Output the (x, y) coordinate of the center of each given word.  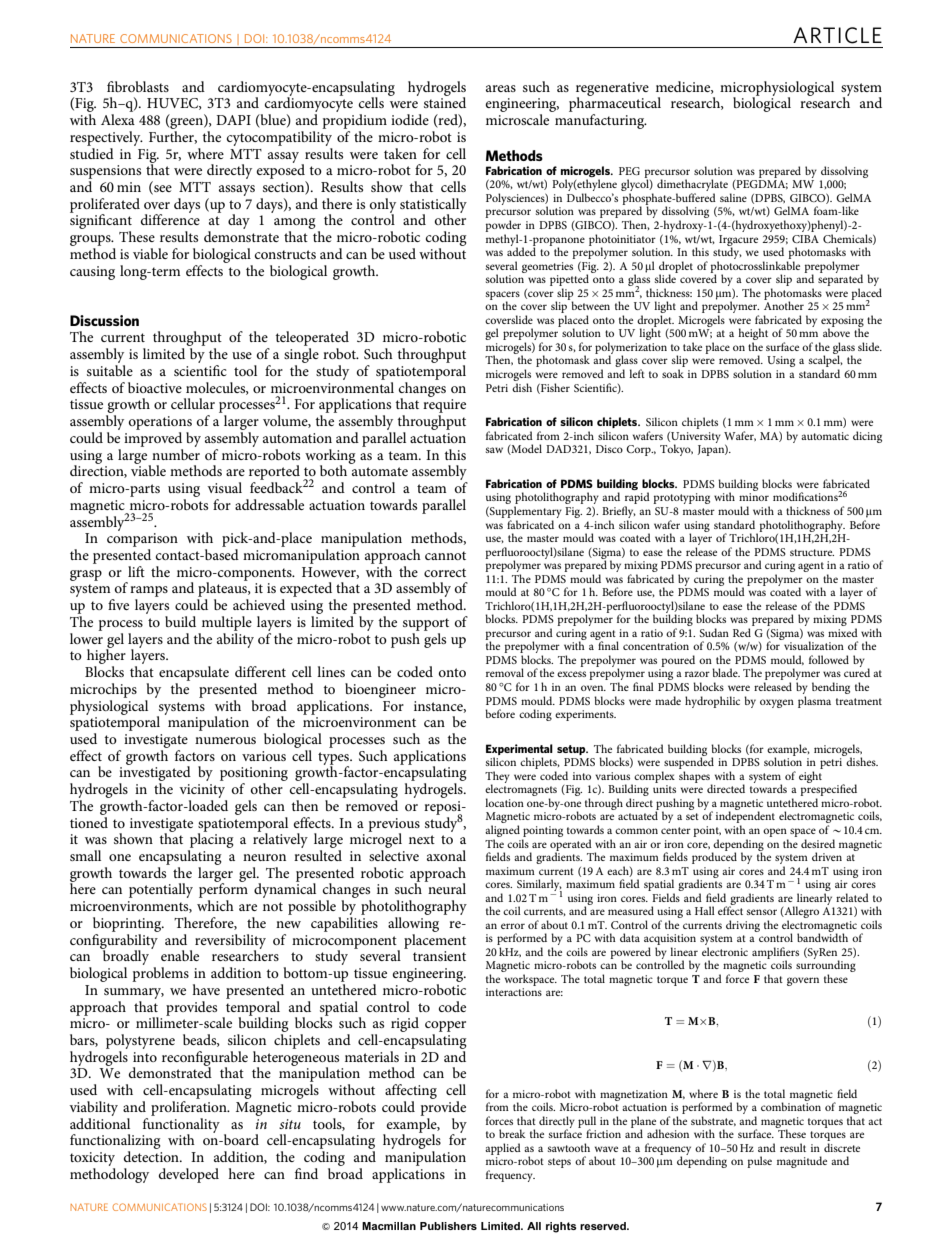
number (176, 453)
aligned (502, 831)
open (775, 832)
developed (189, 1175)
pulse (759, 1162)
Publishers (448, 1226)
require (444, 406)
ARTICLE (837, 35)
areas (501, 88)
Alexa (118, 119)
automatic (825, 436)
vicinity (202, 791)
